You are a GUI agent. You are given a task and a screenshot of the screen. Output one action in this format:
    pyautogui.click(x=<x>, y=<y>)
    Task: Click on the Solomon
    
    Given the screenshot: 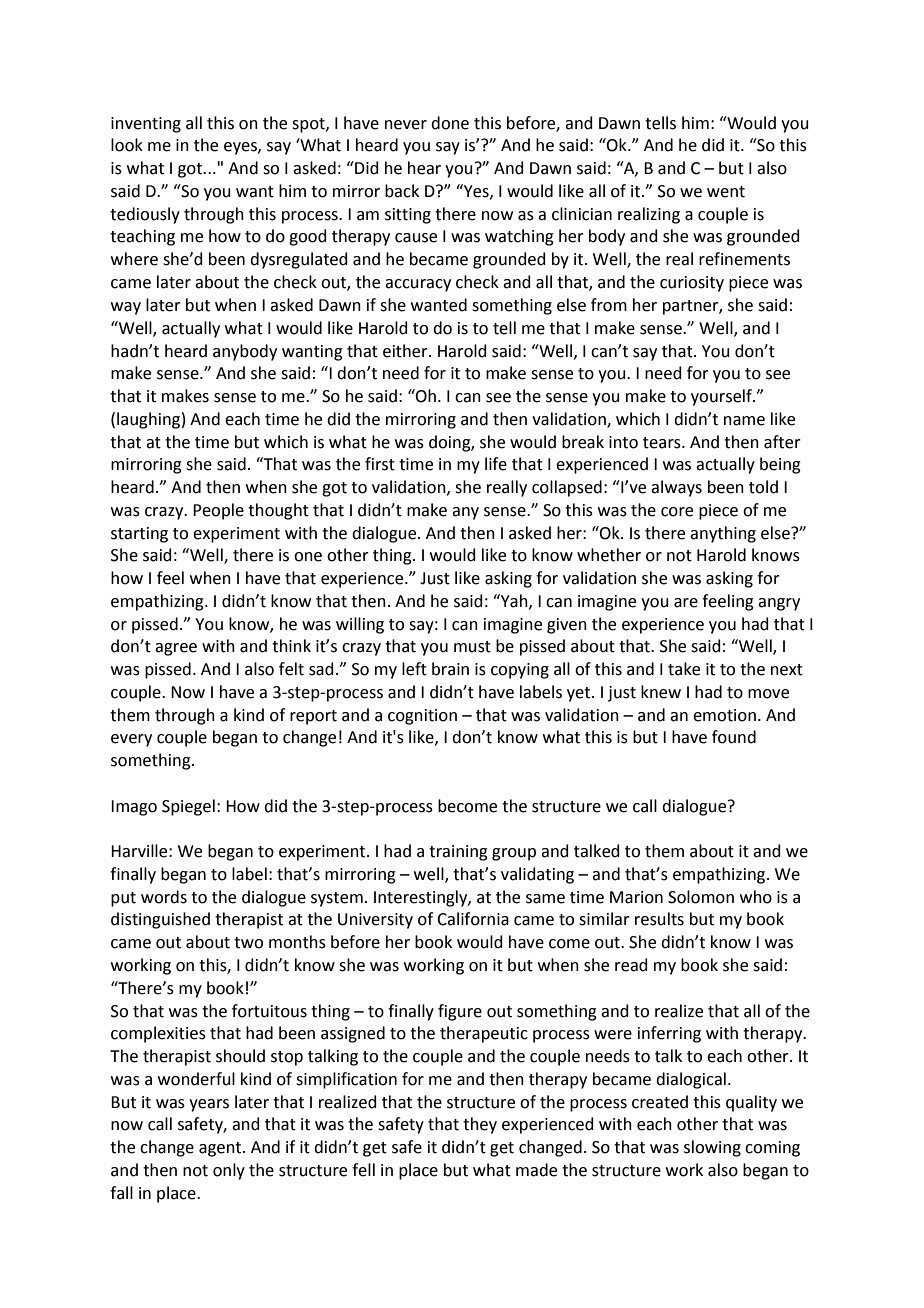 What is the action you would take?
    pyautogui.click(x=701, y=897)
